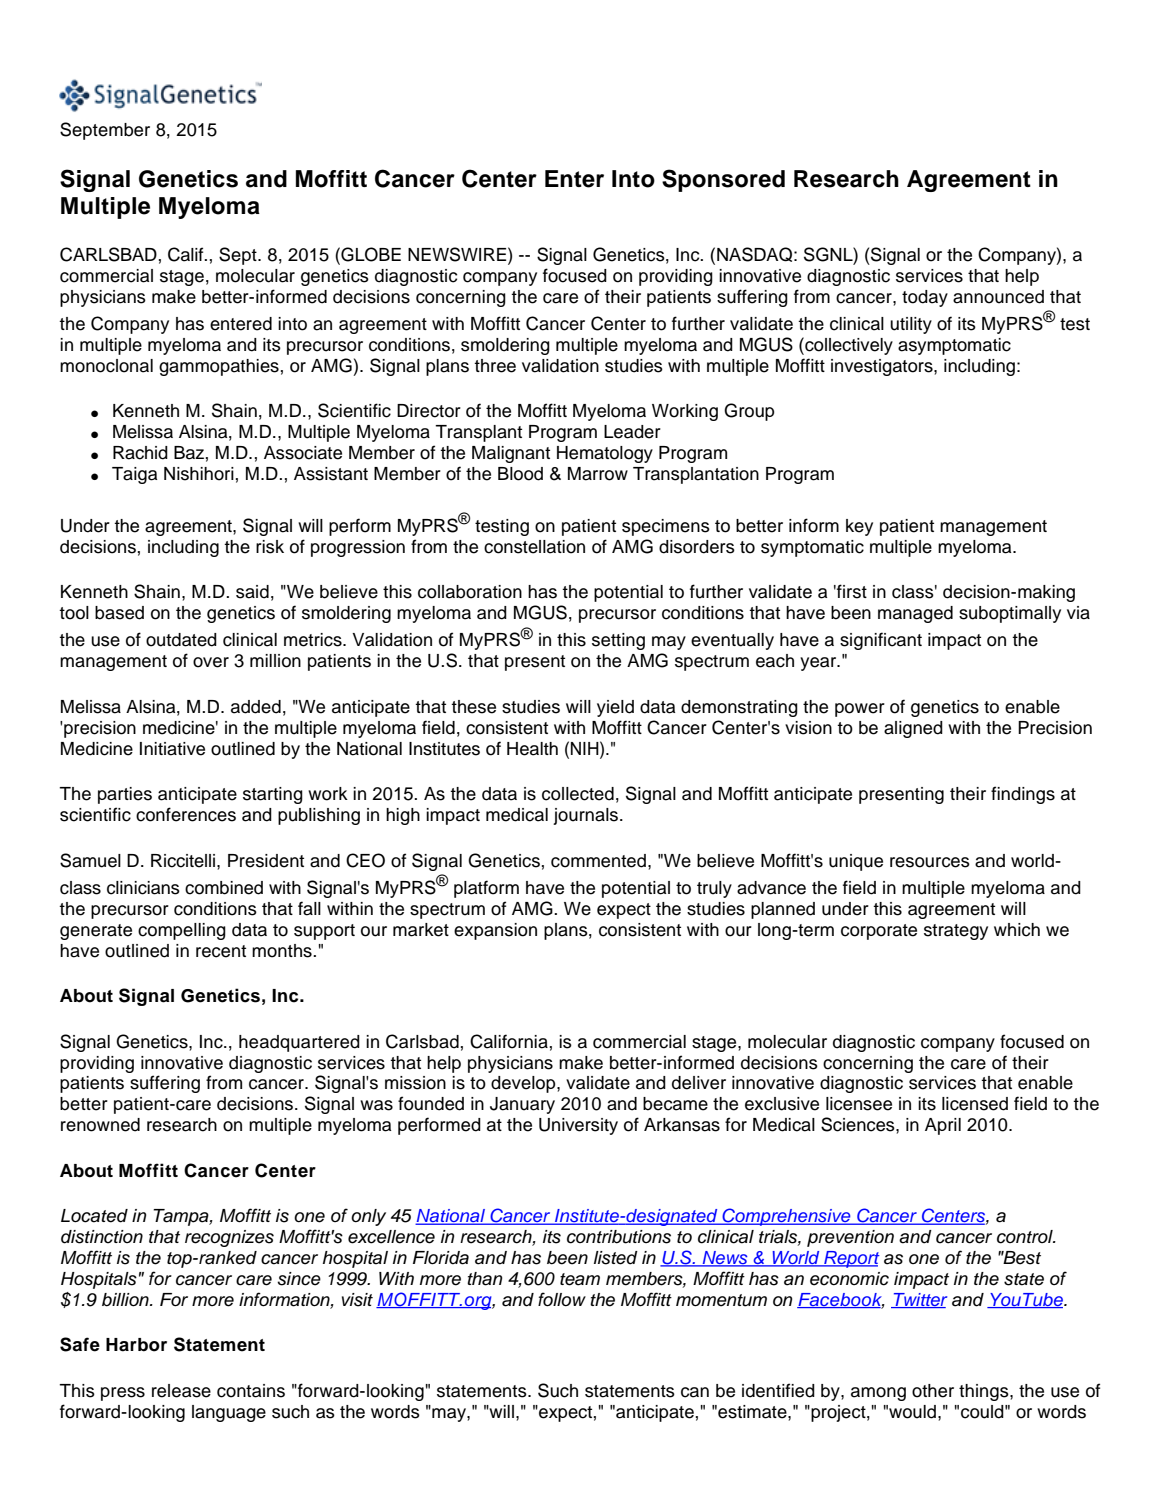 This screenshot has height=1487, width=1149. What do you see at coordinates (186, 814) in the screenshot?
I see `conferences` at bounding box center [186, 814].
